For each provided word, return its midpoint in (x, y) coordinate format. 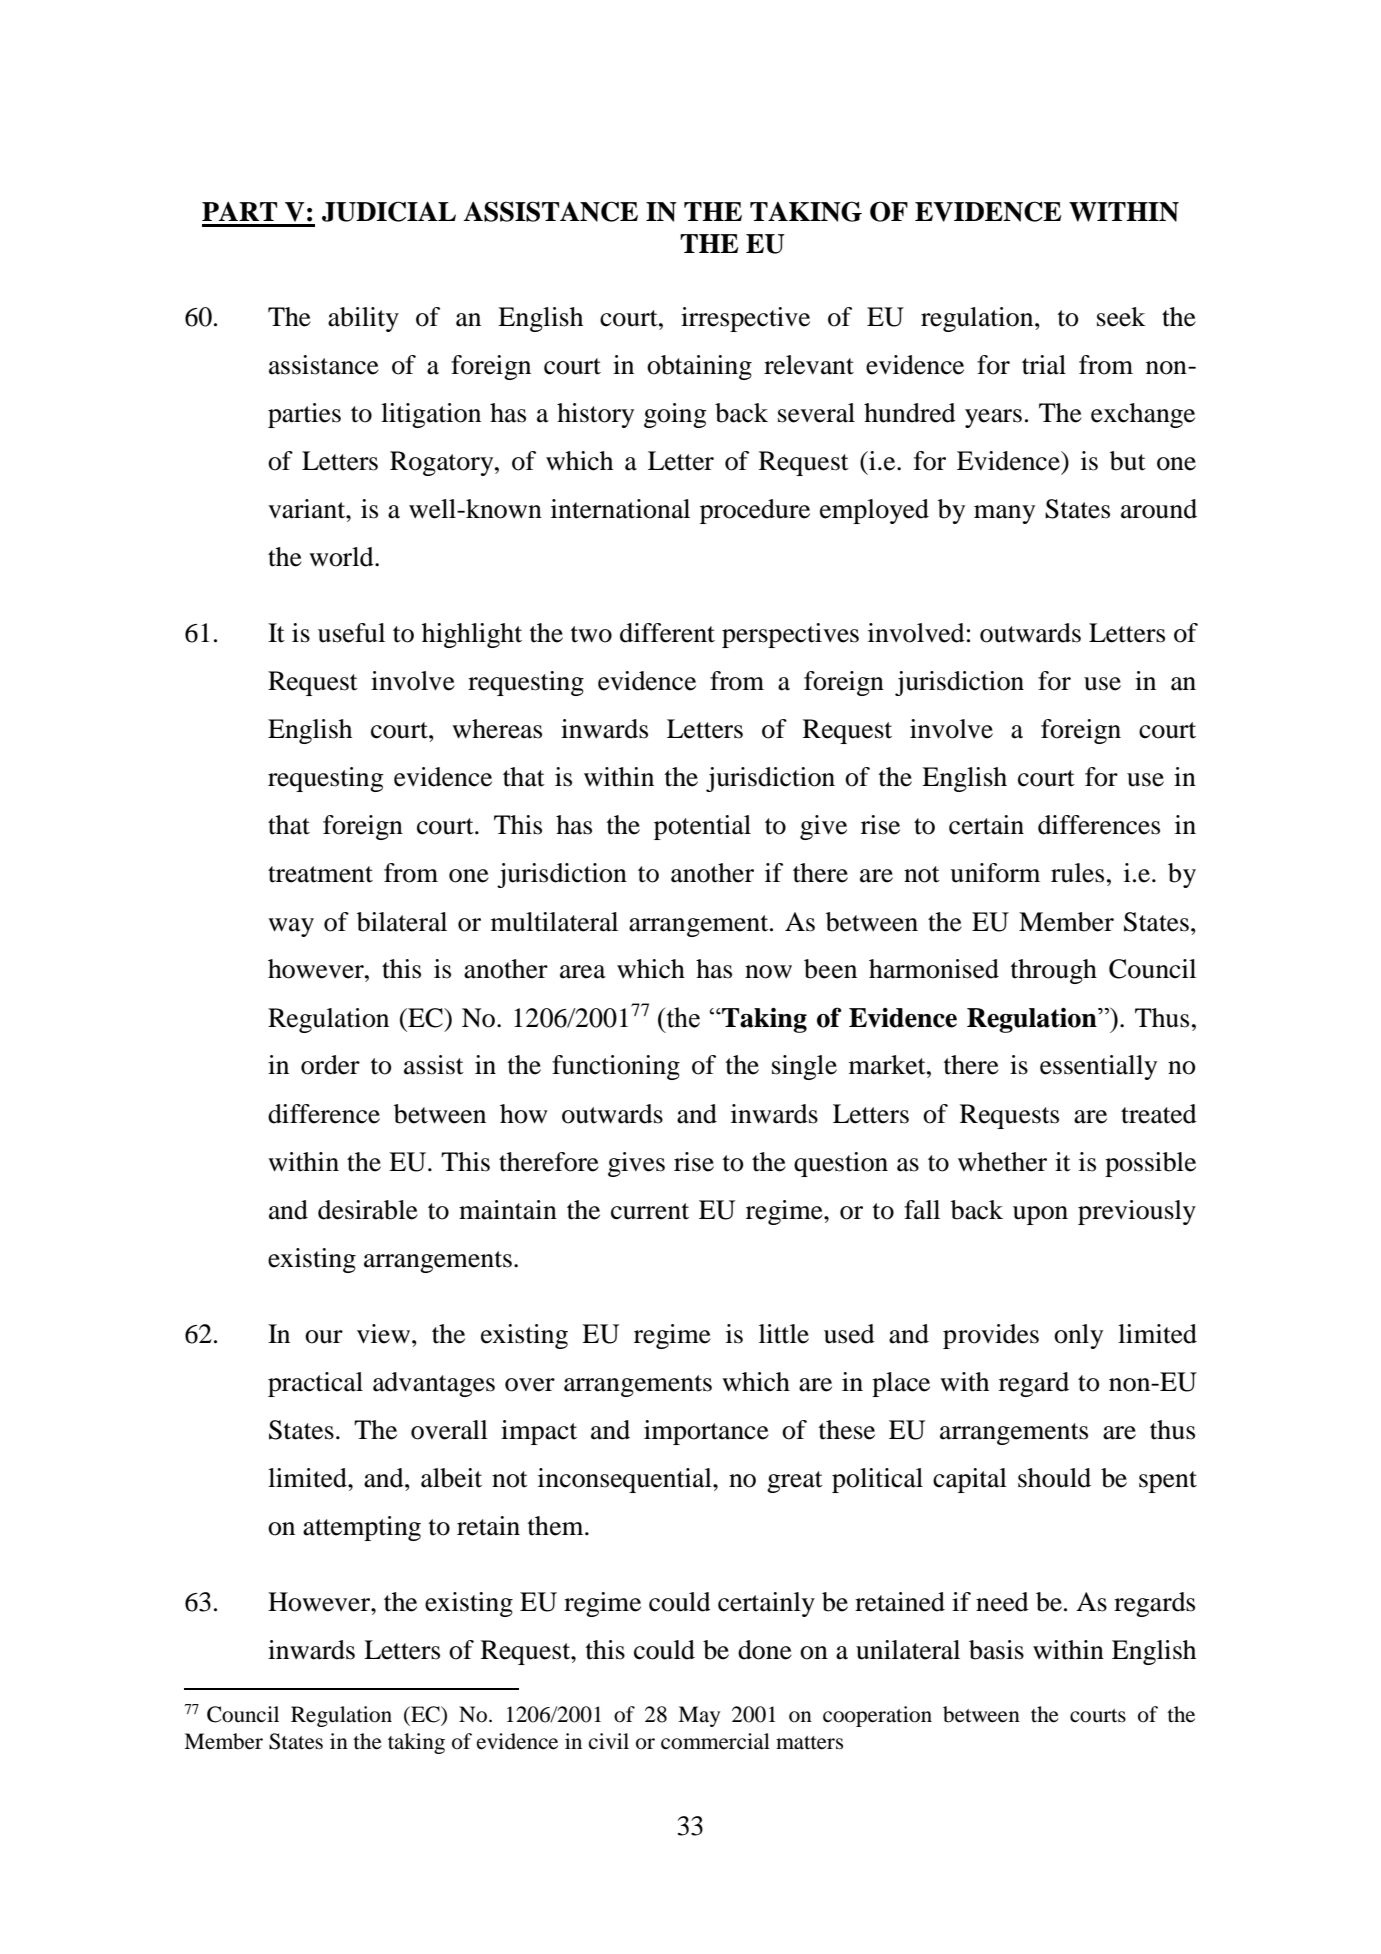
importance (706, 1432)
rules (1077, 873)
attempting (362, 1528)
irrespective (745, 319)
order (330, 1065)
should (1054, 1478)
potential (702, 827)
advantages (434, 1384)
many (1004, 514)
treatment (320, 874)
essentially (1098, 1067)
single (804, 1067)
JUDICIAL (389, 211)
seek (1121, 317)
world (342, 557)
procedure (755, 511)
